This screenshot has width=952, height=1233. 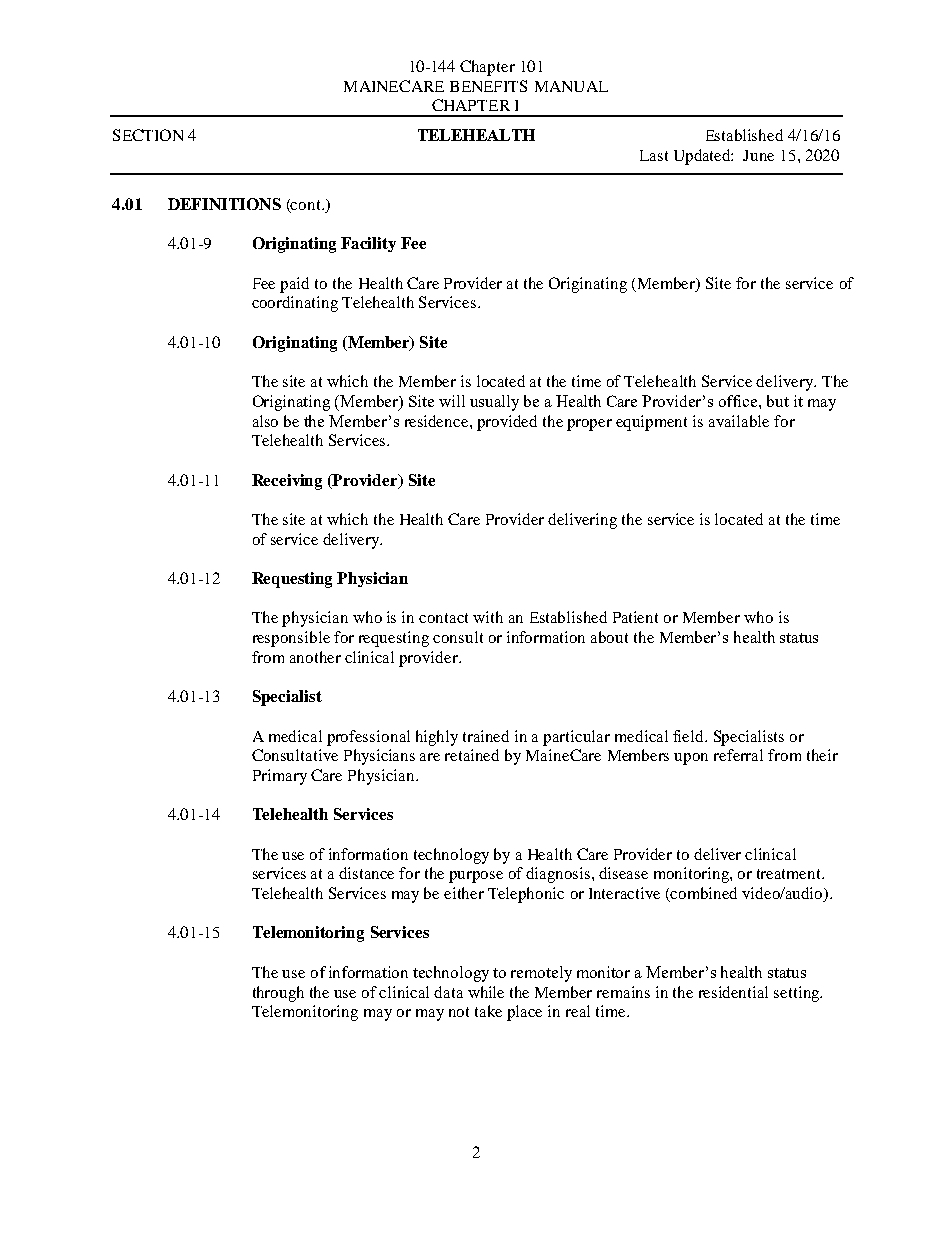 What do you see at coordinates (733, 992) in the screenshot?
I see `residential` at bounding box center [733, 992].
